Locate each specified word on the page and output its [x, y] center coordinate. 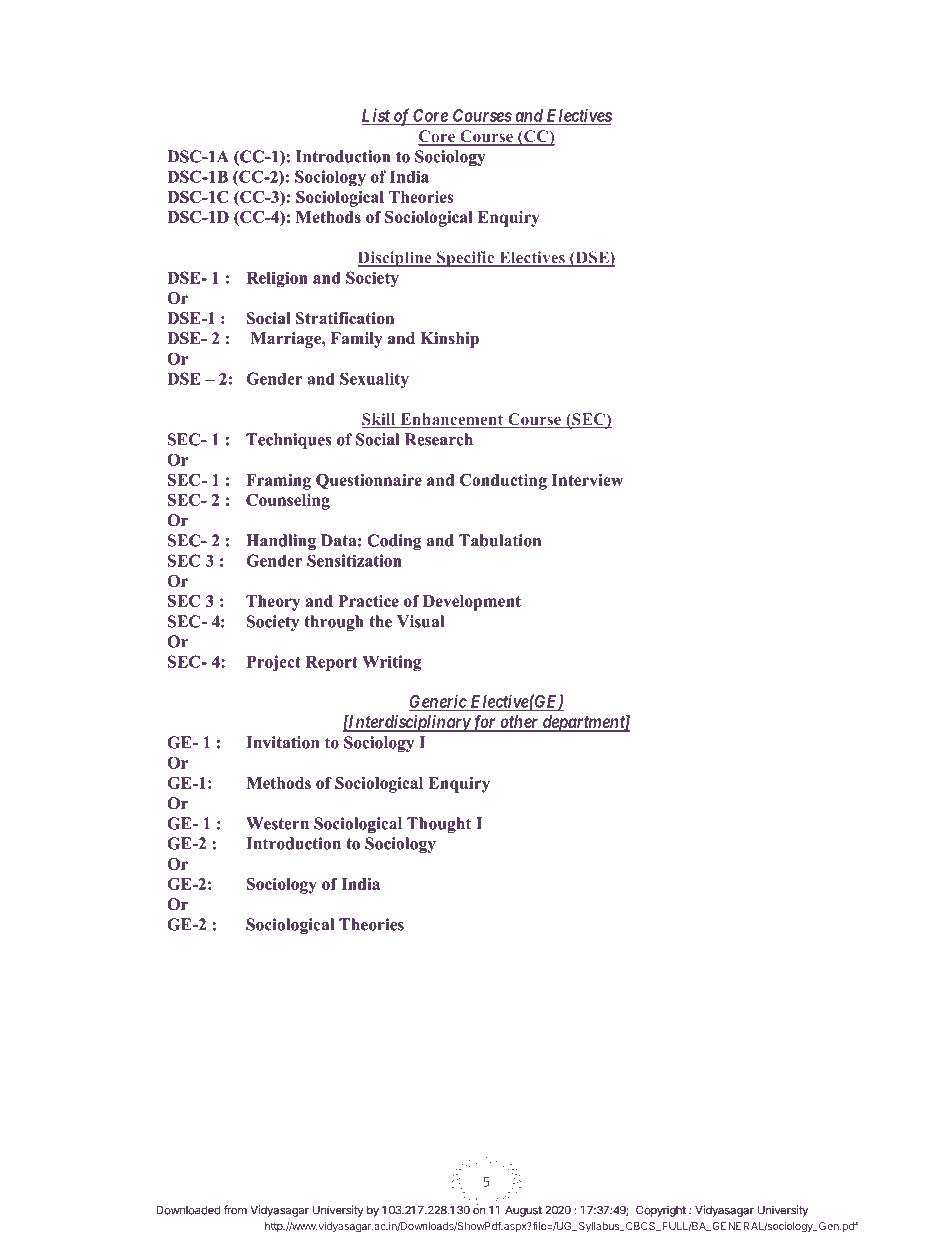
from [235, 1210]
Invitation [282, 742]
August [523, 1211]
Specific [466, 259]
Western [277, 823]
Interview [587, 480]
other [519, 723]
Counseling [288, 502]
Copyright [661, 1211]
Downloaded [189, 1210]
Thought [439, 825]
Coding [394, 542]
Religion [277, 279]
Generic [438, 702]
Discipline [395, 259]
